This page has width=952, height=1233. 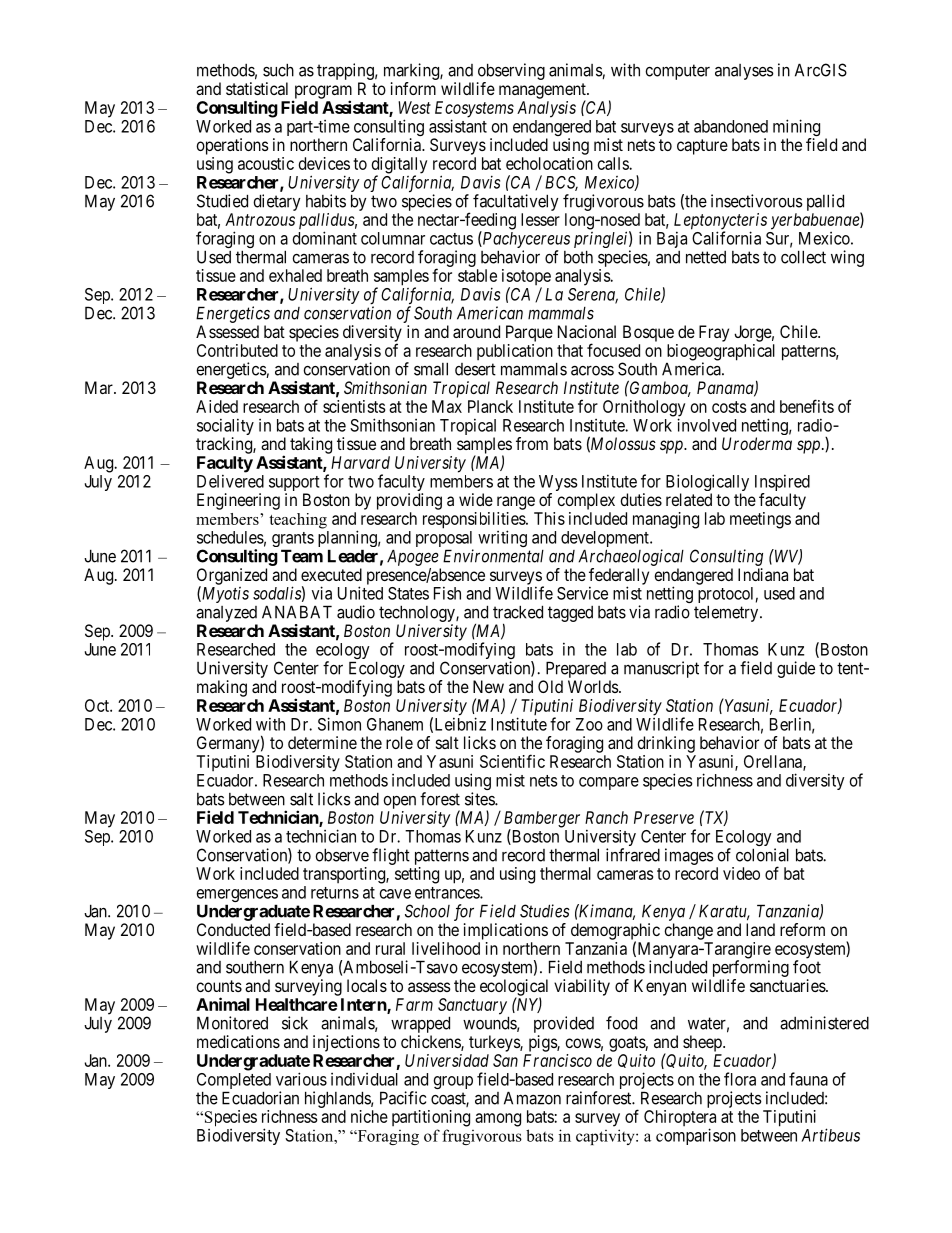 I want to click on desert, so click(x=475, y=369).
